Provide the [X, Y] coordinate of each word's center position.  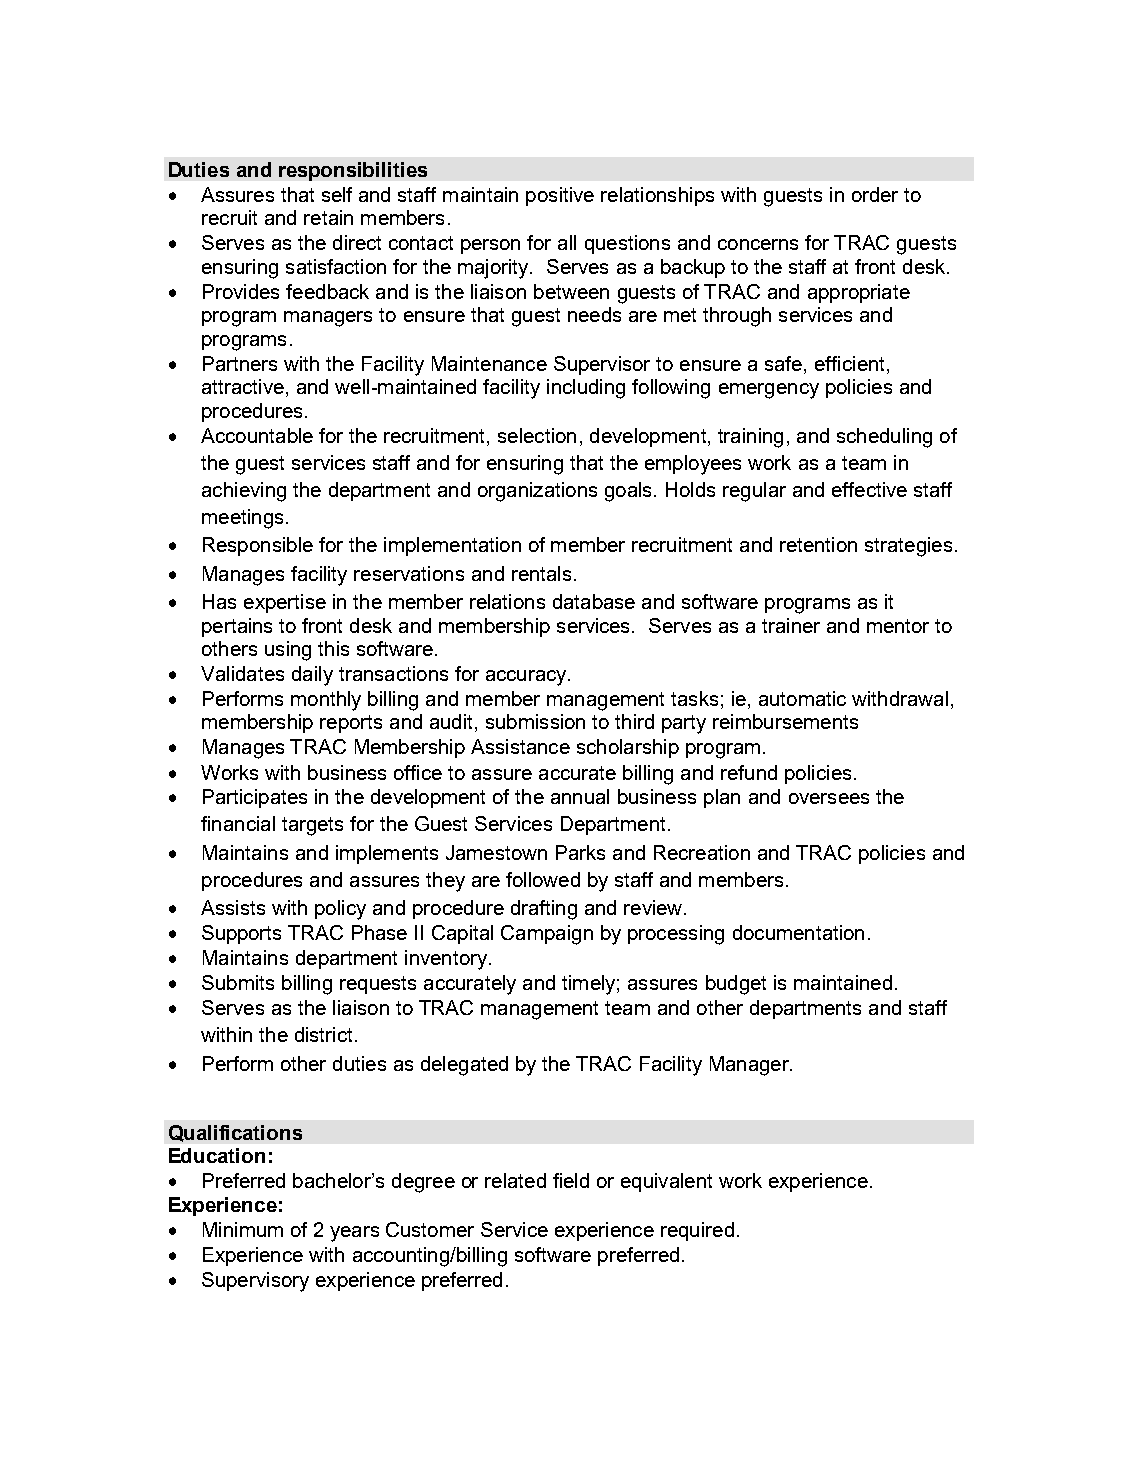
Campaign [547, 935]
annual [580, 796]
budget [736, 985]
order [875, 194]
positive [560, 196]
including [586, 389]
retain [328, 217]
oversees [829, 798]
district [323, 1034]
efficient [849, 363]
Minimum [243, 1229]
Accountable [257, 435]
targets [312, 826]
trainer [791, 625]
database [594, 601]
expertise [285, 603]
